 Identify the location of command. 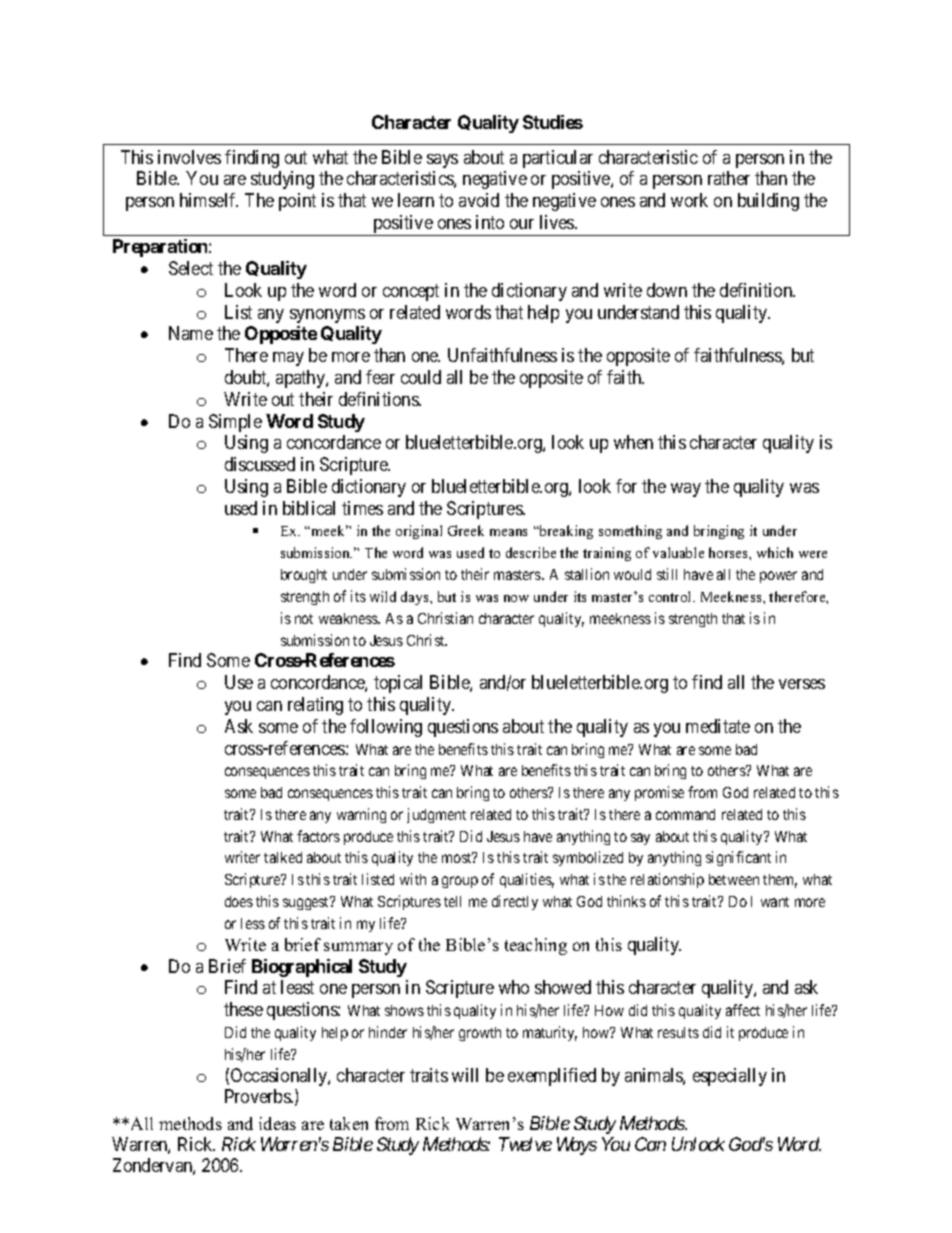
(685, 814).
